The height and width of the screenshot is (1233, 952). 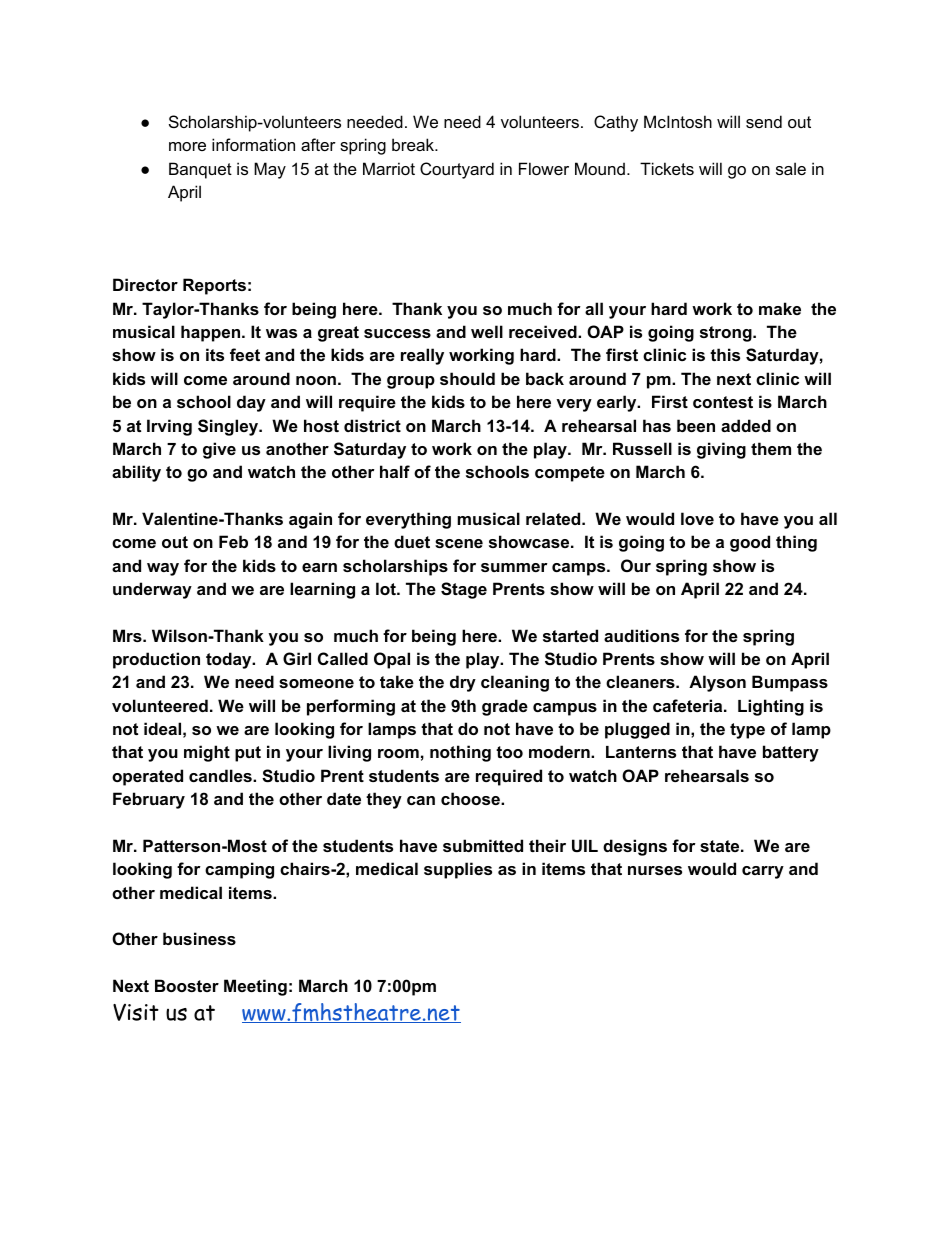 What do you see at coordinates (458, 870) in the screenshot?
I see `supplies` at bounding box center [458, 870].
